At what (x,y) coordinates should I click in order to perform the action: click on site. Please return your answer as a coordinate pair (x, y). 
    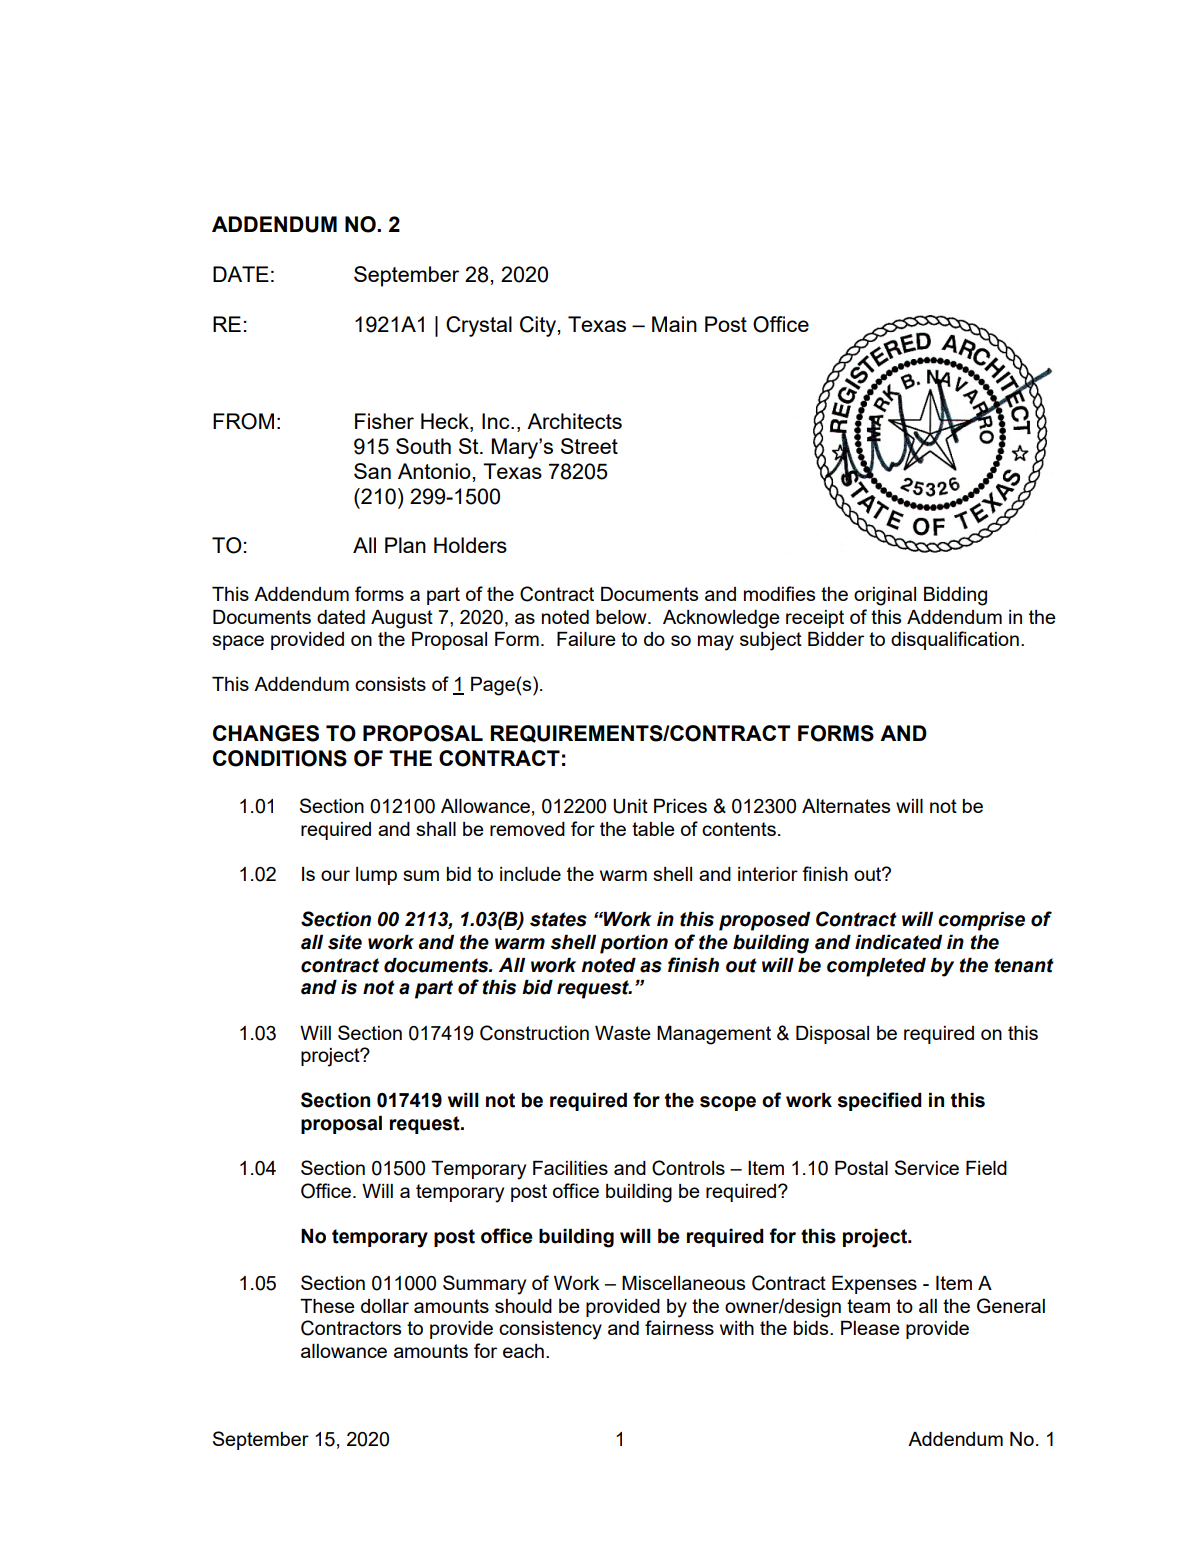
    Looking at the image, I should click on (345, 942).
